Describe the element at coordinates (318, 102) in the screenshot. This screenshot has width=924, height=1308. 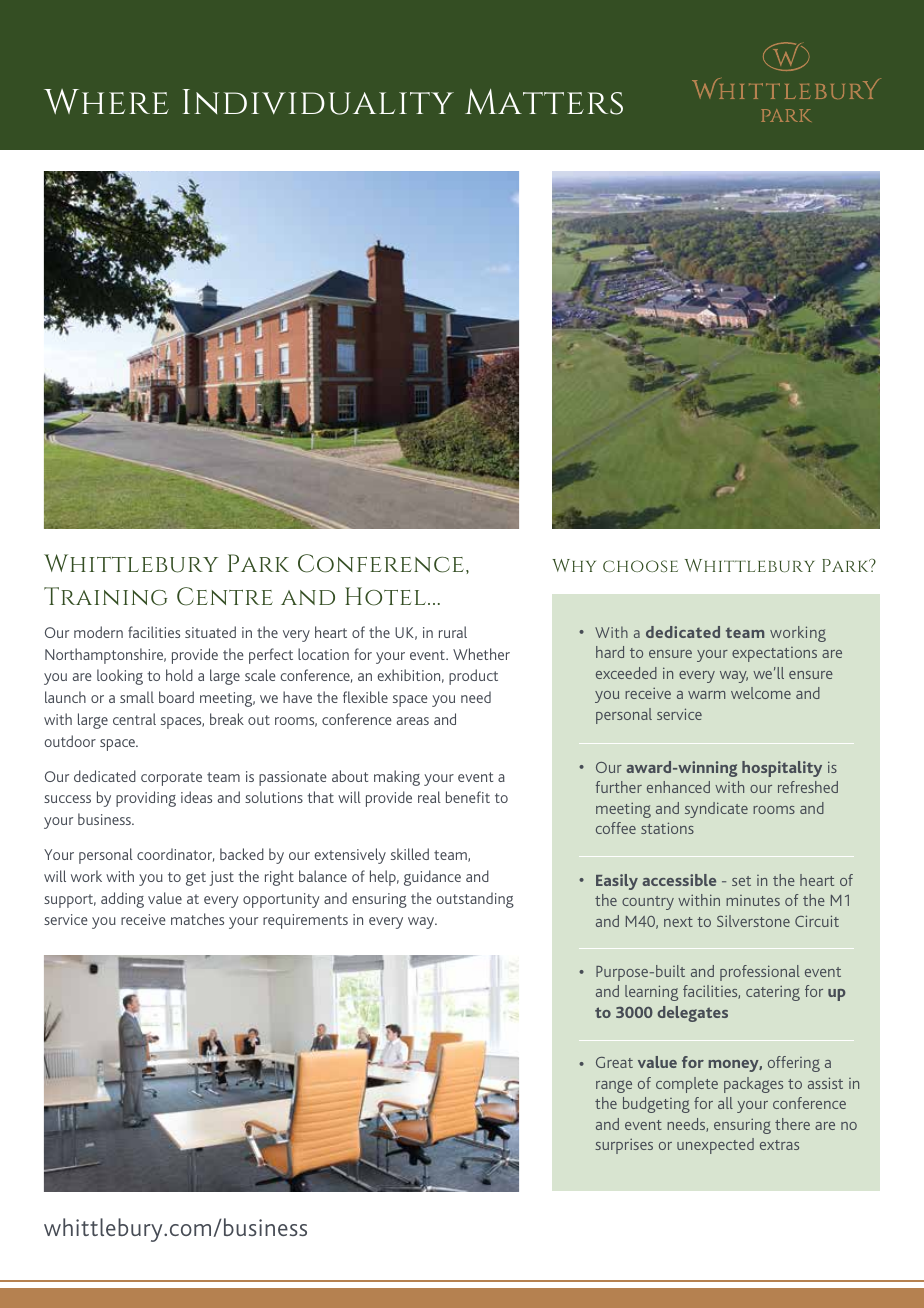
I see `Individuality` at that location.
